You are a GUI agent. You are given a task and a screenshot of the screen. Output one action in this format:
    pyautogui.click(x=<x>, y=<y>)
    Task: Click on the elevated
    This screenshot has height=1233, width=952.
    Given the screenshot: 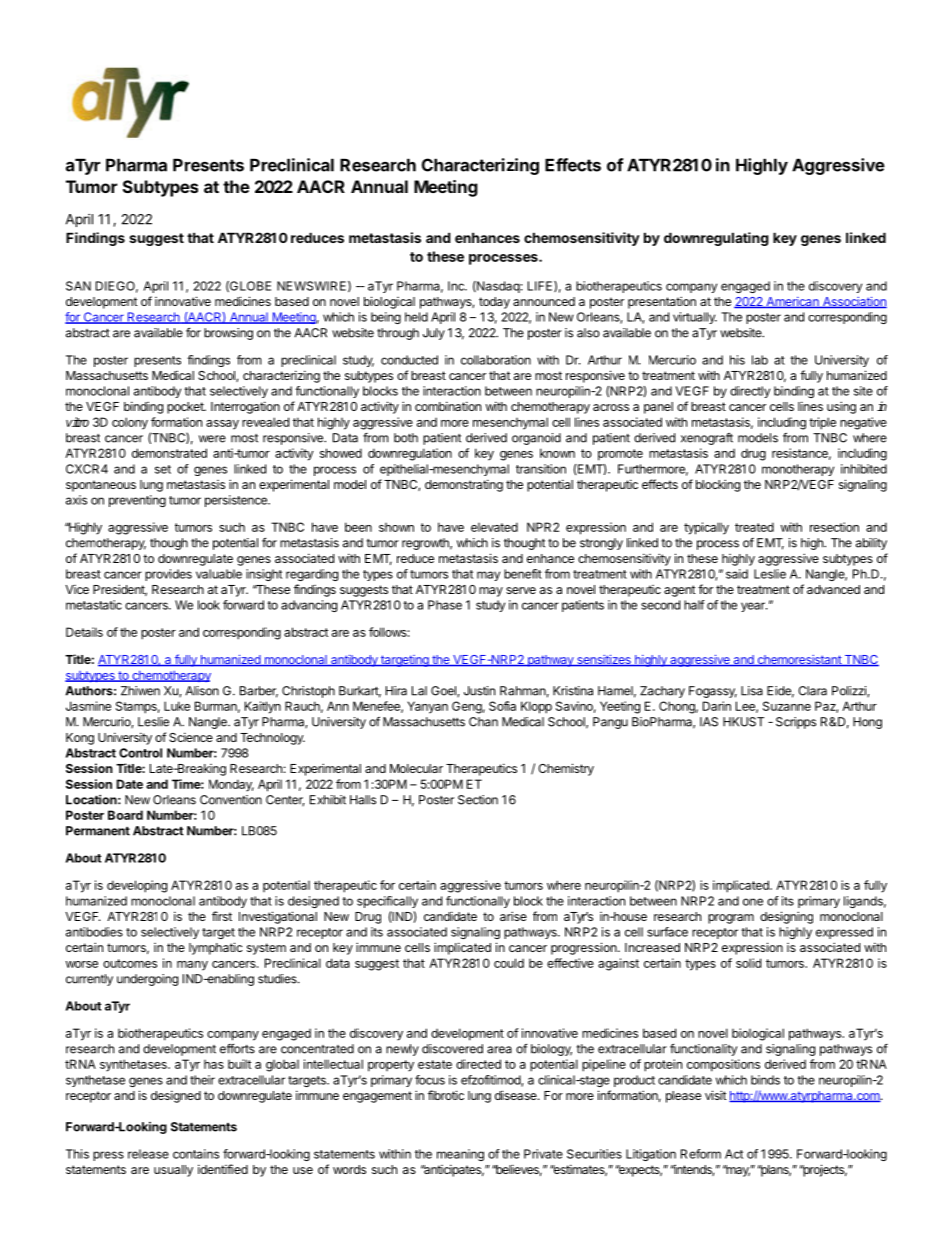 What is the action you would take?
    pyautogui.click(x=494, y=527)
